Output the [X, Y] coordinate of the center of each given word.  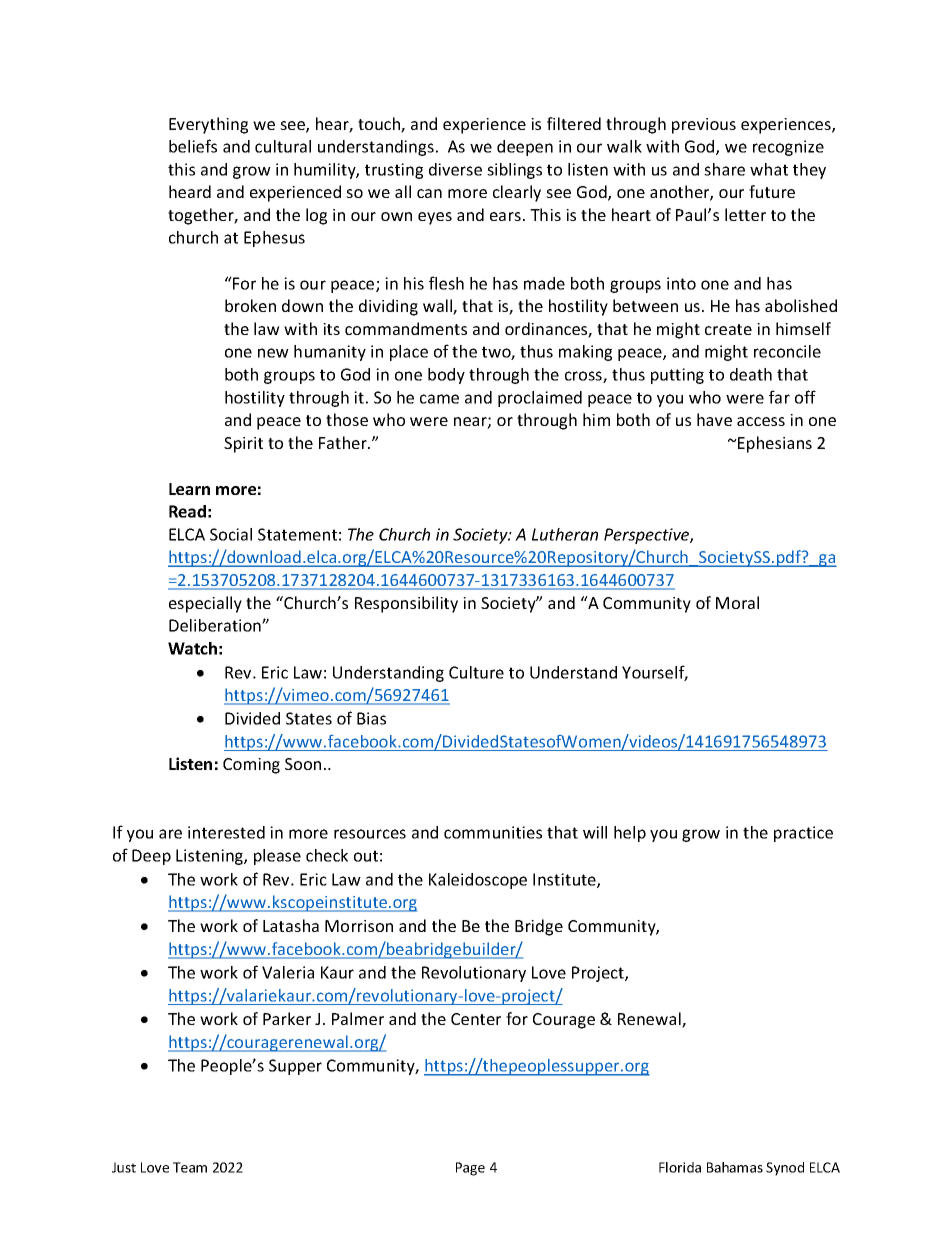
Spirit [243, 445]
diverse [455, 169]
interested [226, 832]
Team [190, 1167]
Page [470, 1169]
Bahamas [735, 1167]
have [714, 419]
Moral [737, 602]
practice [803, 834]
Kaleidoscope [478, 881]
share [724, 169]
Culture [476, 672]
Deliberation [216, 625]
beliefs [193, 146]
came [439, 399]
